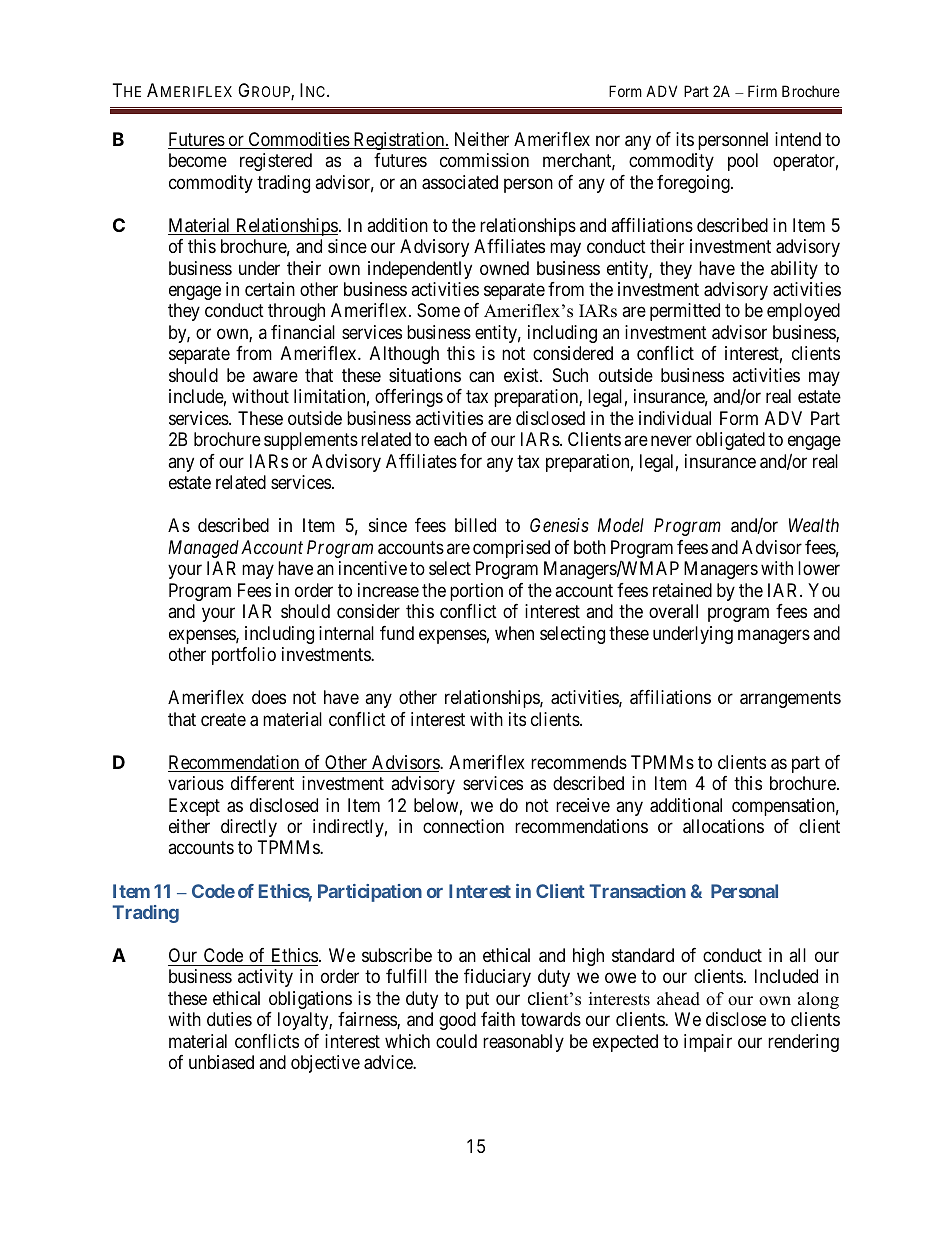 The image size is (952, 1233). What do you see at coordinates (484, 160) in the screenshot?
I see `commission` at bounding box center [484, 160].
